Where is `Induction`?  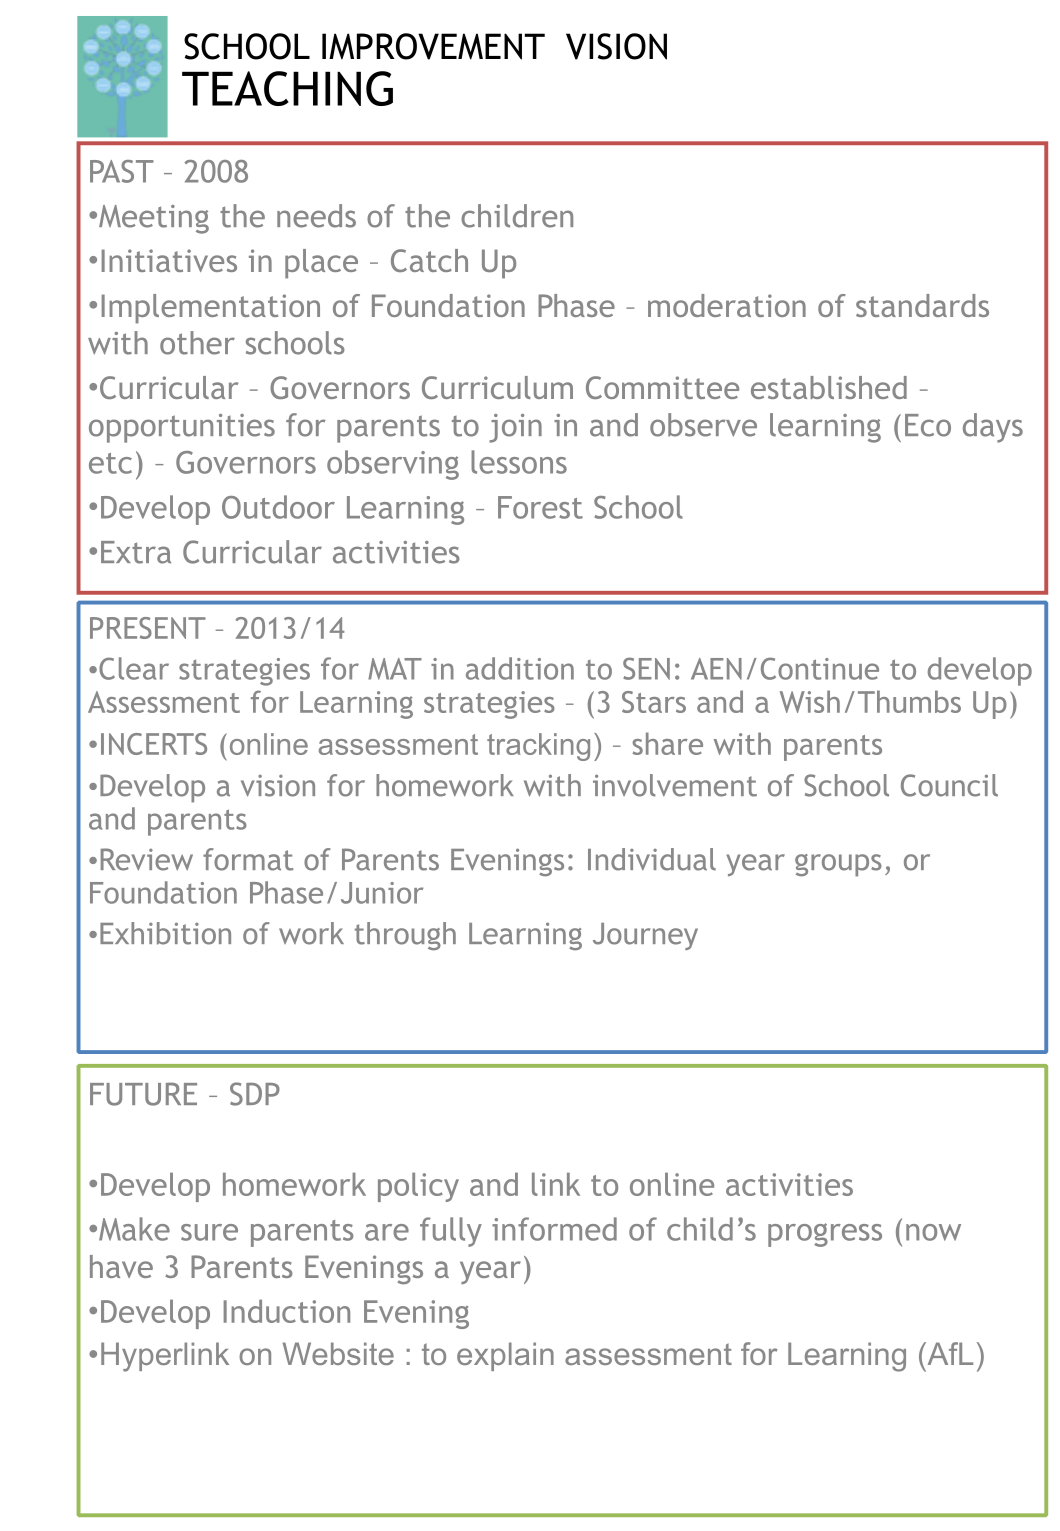
Induction is located at coordinates (287, 1311).
